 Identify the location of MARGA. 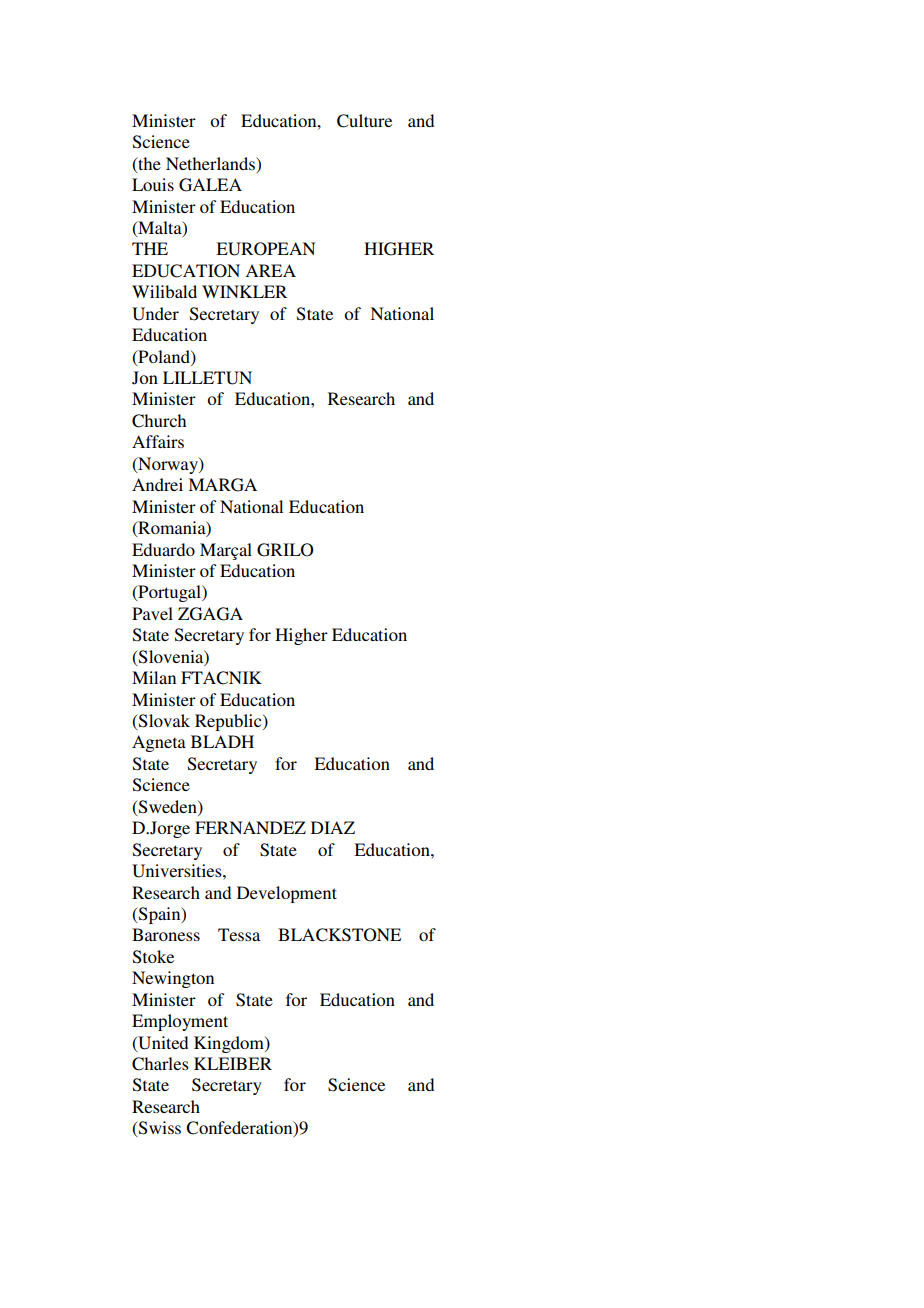
(222, 485).
